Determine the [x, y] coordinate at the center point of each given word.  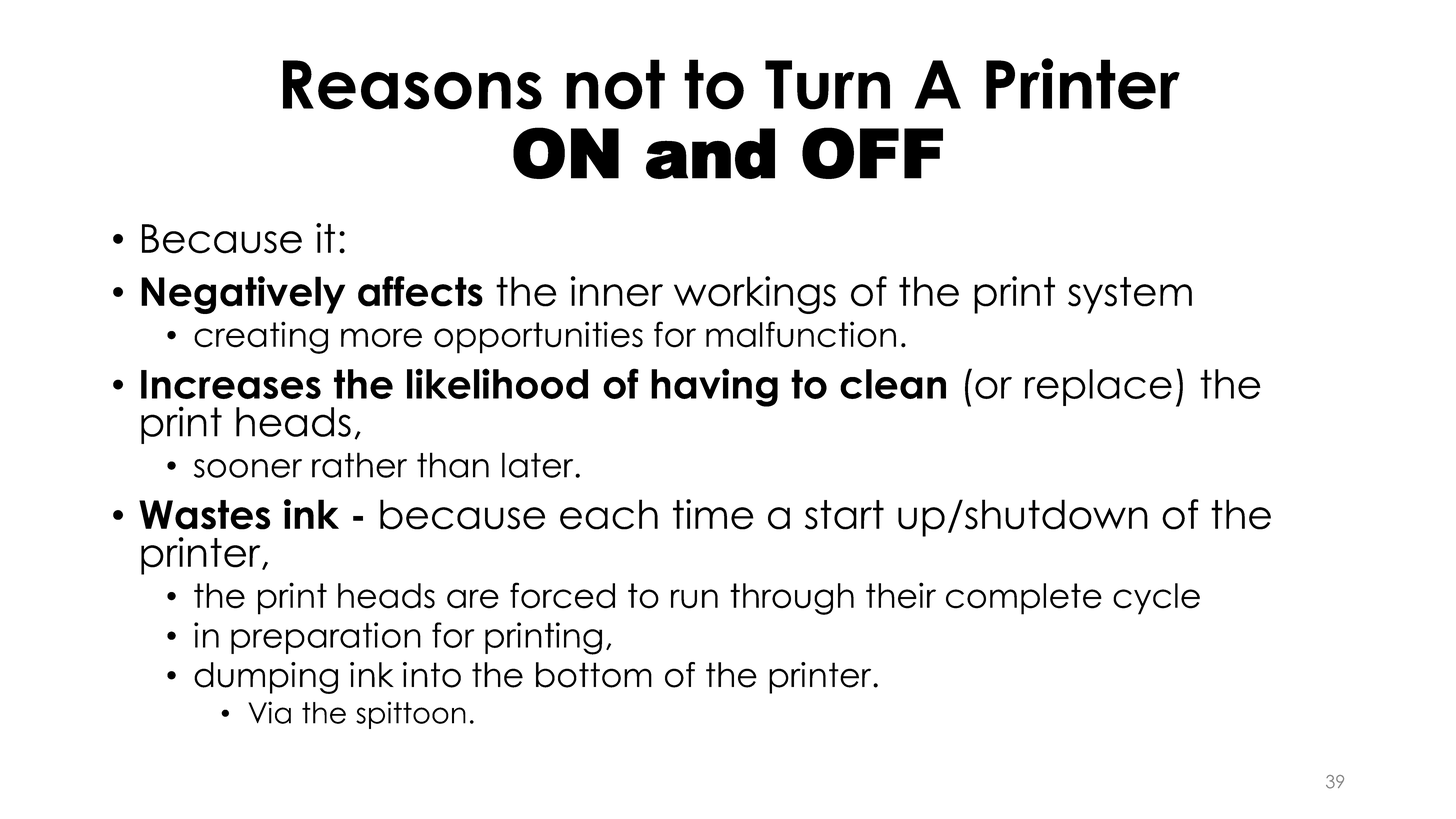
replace [1098, 387]
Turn [827, 85]
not [615, 84]
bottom [594, 675]
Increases [231, 384]
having [714, 387]
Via [269, 712]
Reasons [412, 85]
